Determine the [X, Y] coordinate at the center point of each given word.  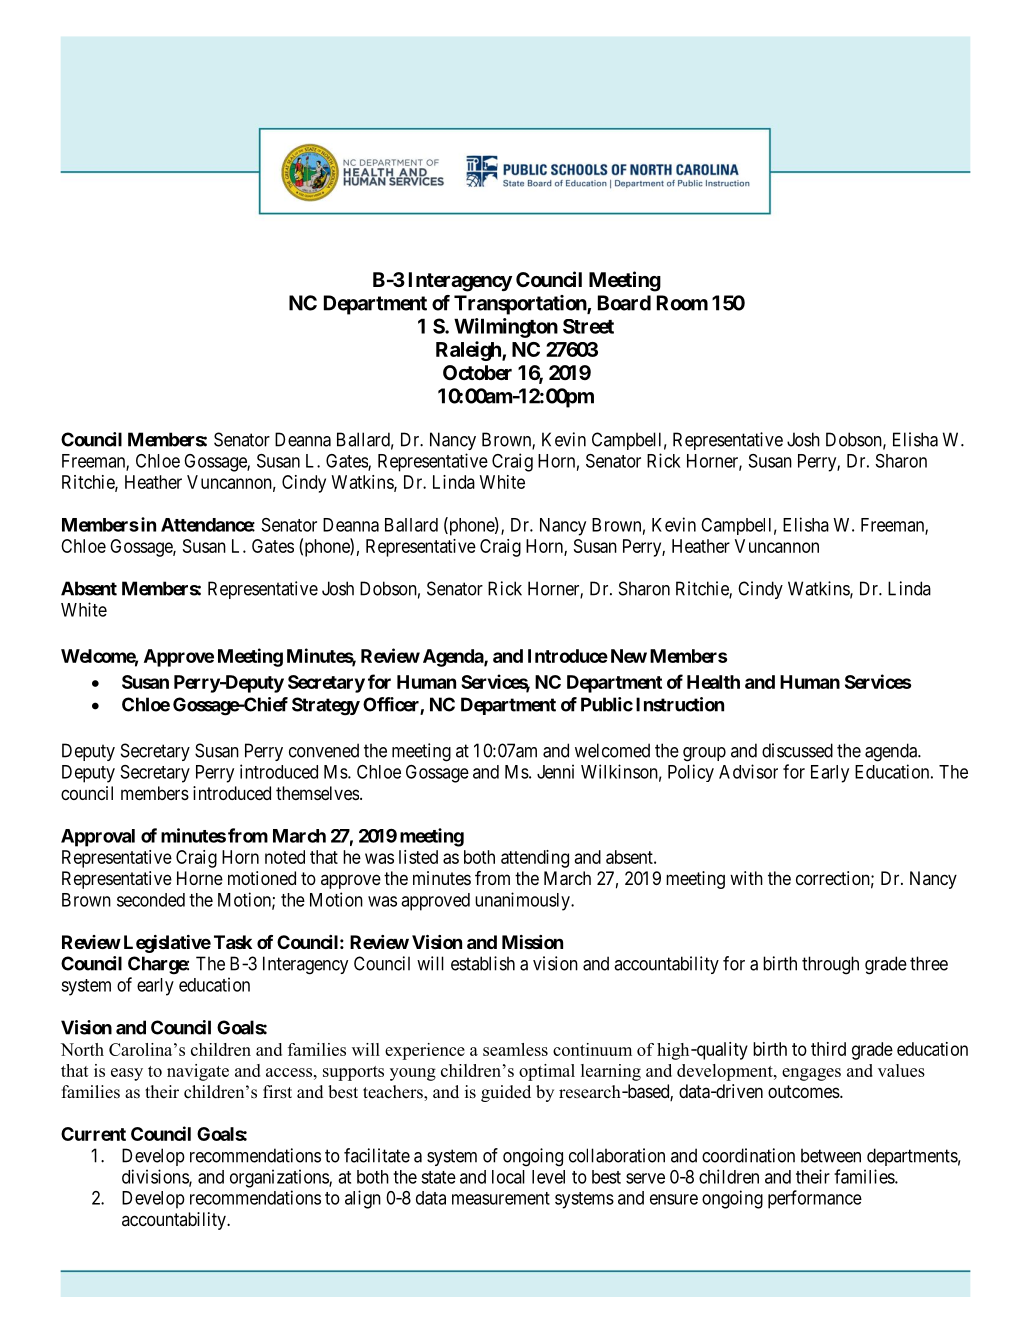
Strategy [326, 706]
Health [713, 682]
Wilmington [506, 328]
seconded [151, 900]
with [746, 878]
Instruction [680, 704]
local [508, 1177]
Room [682, 303]
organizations [280, 1178]
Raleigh [469, 351]
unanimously [523, 901]
